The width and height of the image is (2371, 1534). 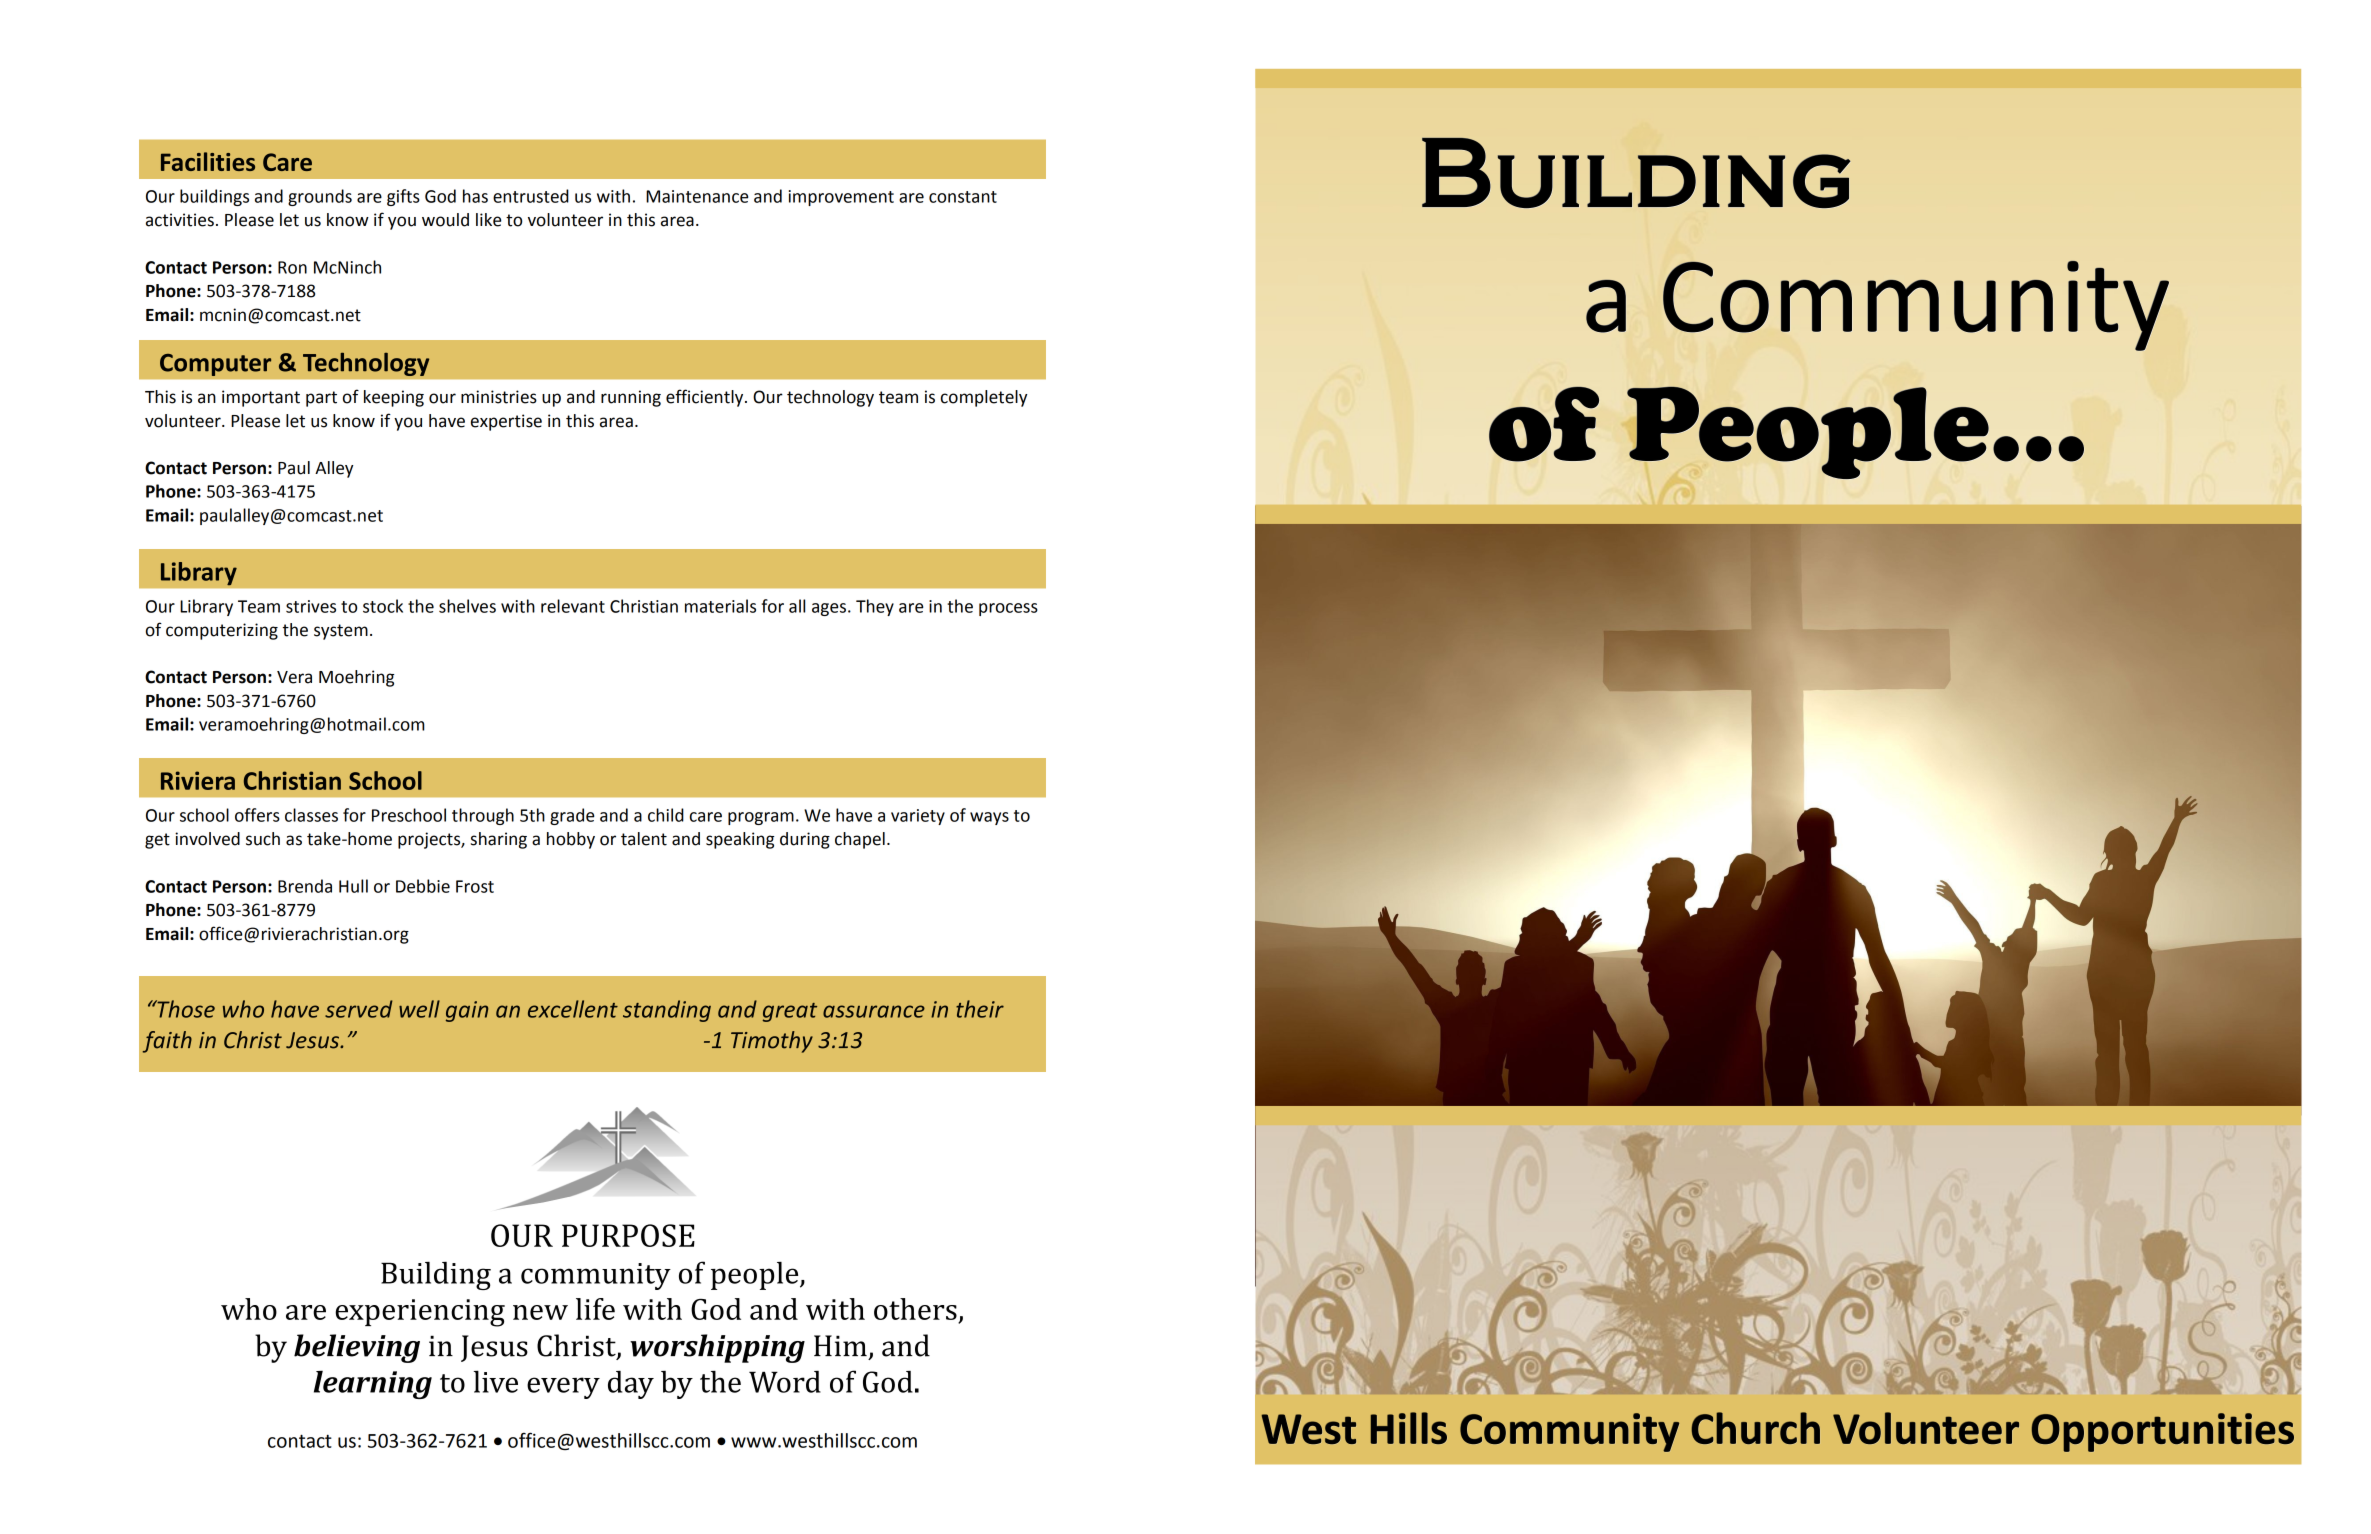 I want to click on expertise, so click(x=506, y=422).
